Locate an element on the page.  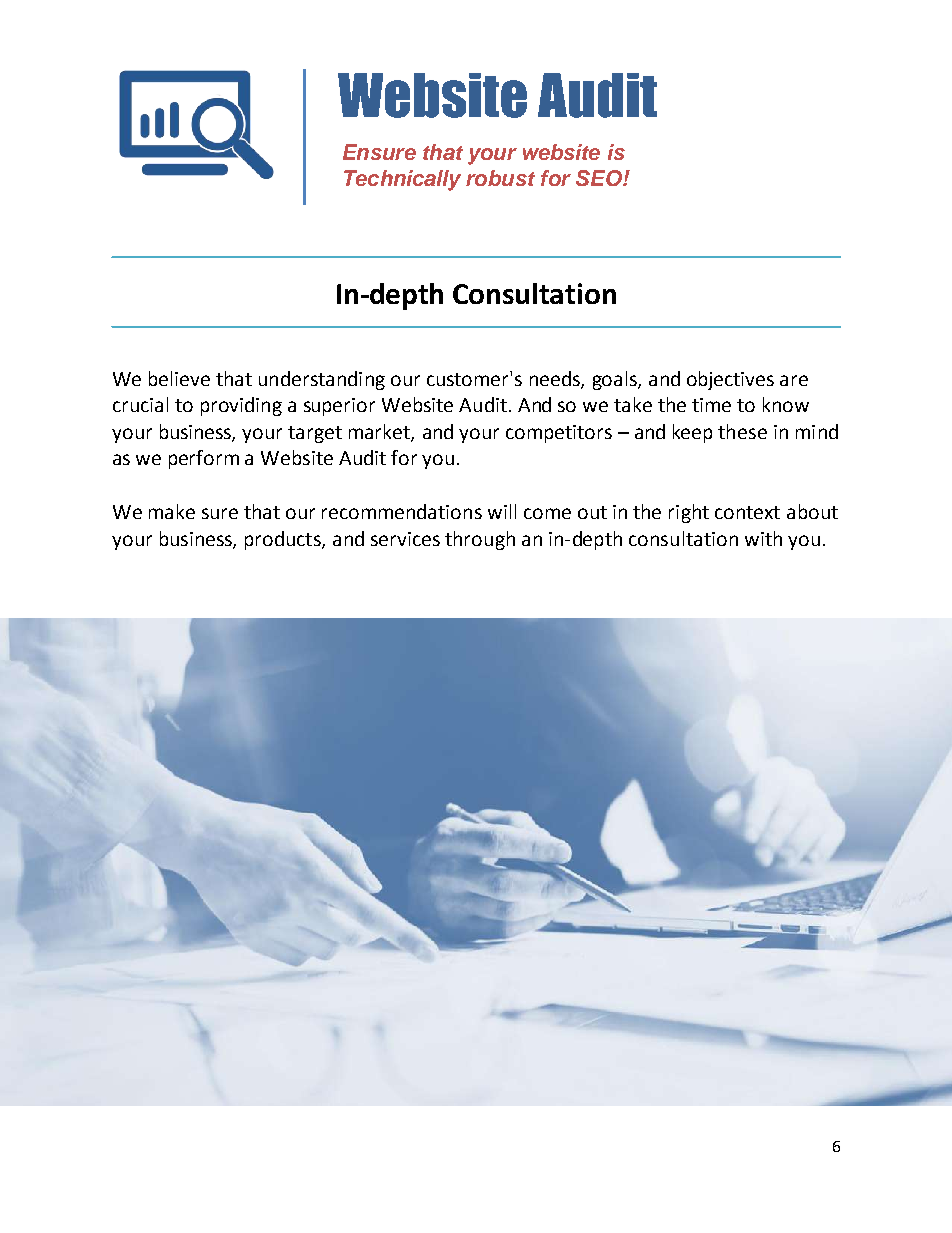
SEO is located at coordinates (600, 178).
